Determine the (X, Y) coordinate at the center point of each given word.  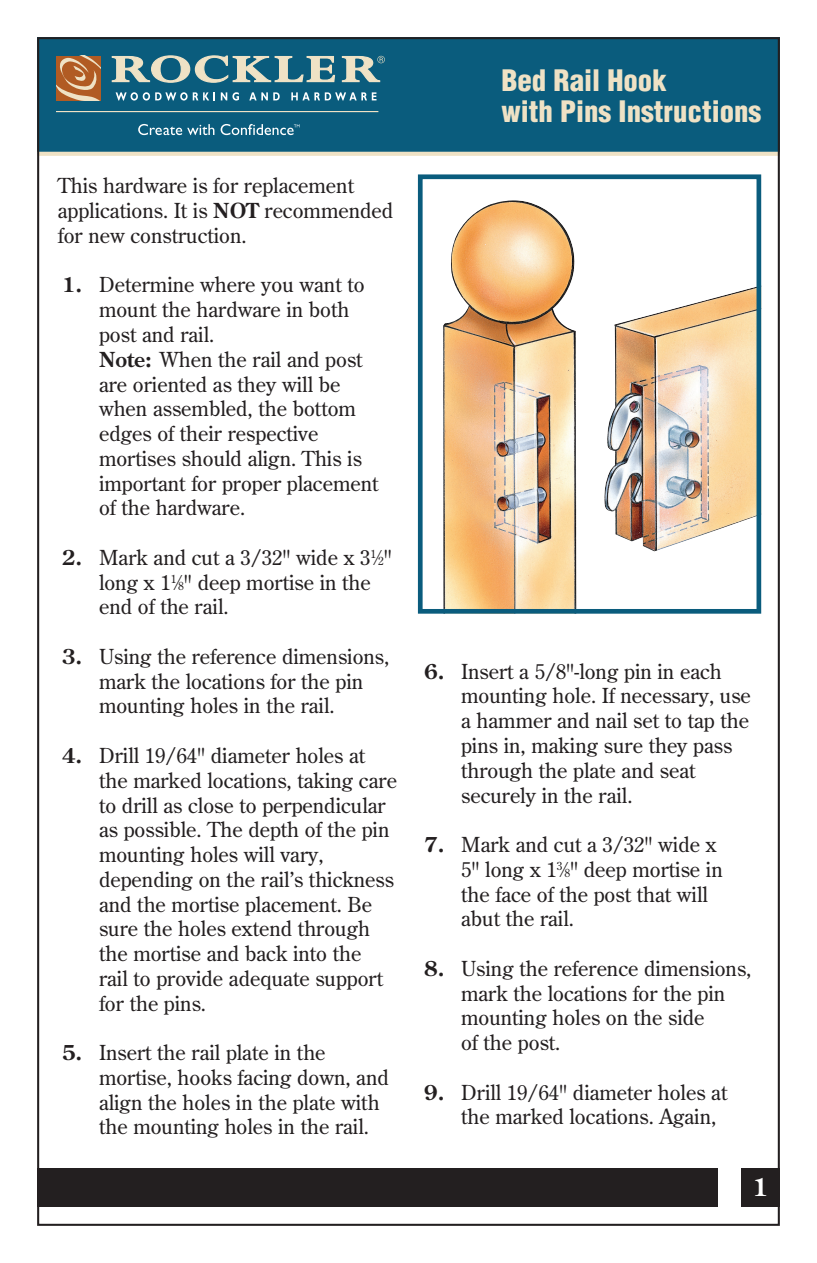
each (700, 671)
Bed (523, 80)
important (142, 485)
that (654, 894)
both (329, 309)
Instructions (690, 111)
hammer (514, 720)
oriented (170, 384)
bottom (324, 408)
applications (111, 212)
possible (161, 831)
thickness (351, 879)
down (322, 1078)
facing (264, 1079)
